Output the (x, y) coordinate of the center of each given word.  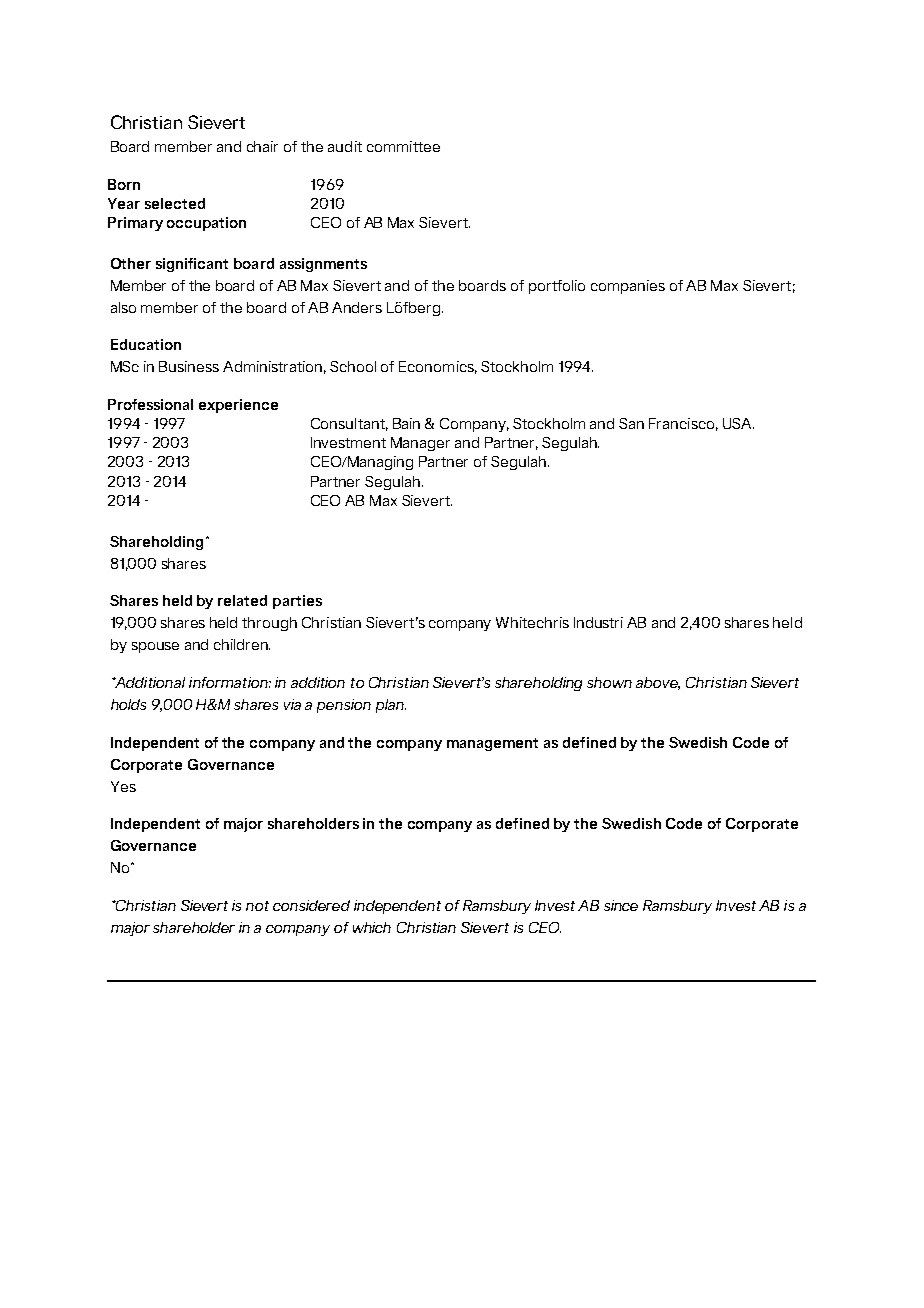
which (372, 927)
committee (403, 146)
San (631, 423)
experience (238, 406)
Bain (406, 423)
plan (391, 706)
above (658, 683)
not (257, 906)
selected (175, 203)
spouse (155, 647)
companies (628, 287)
